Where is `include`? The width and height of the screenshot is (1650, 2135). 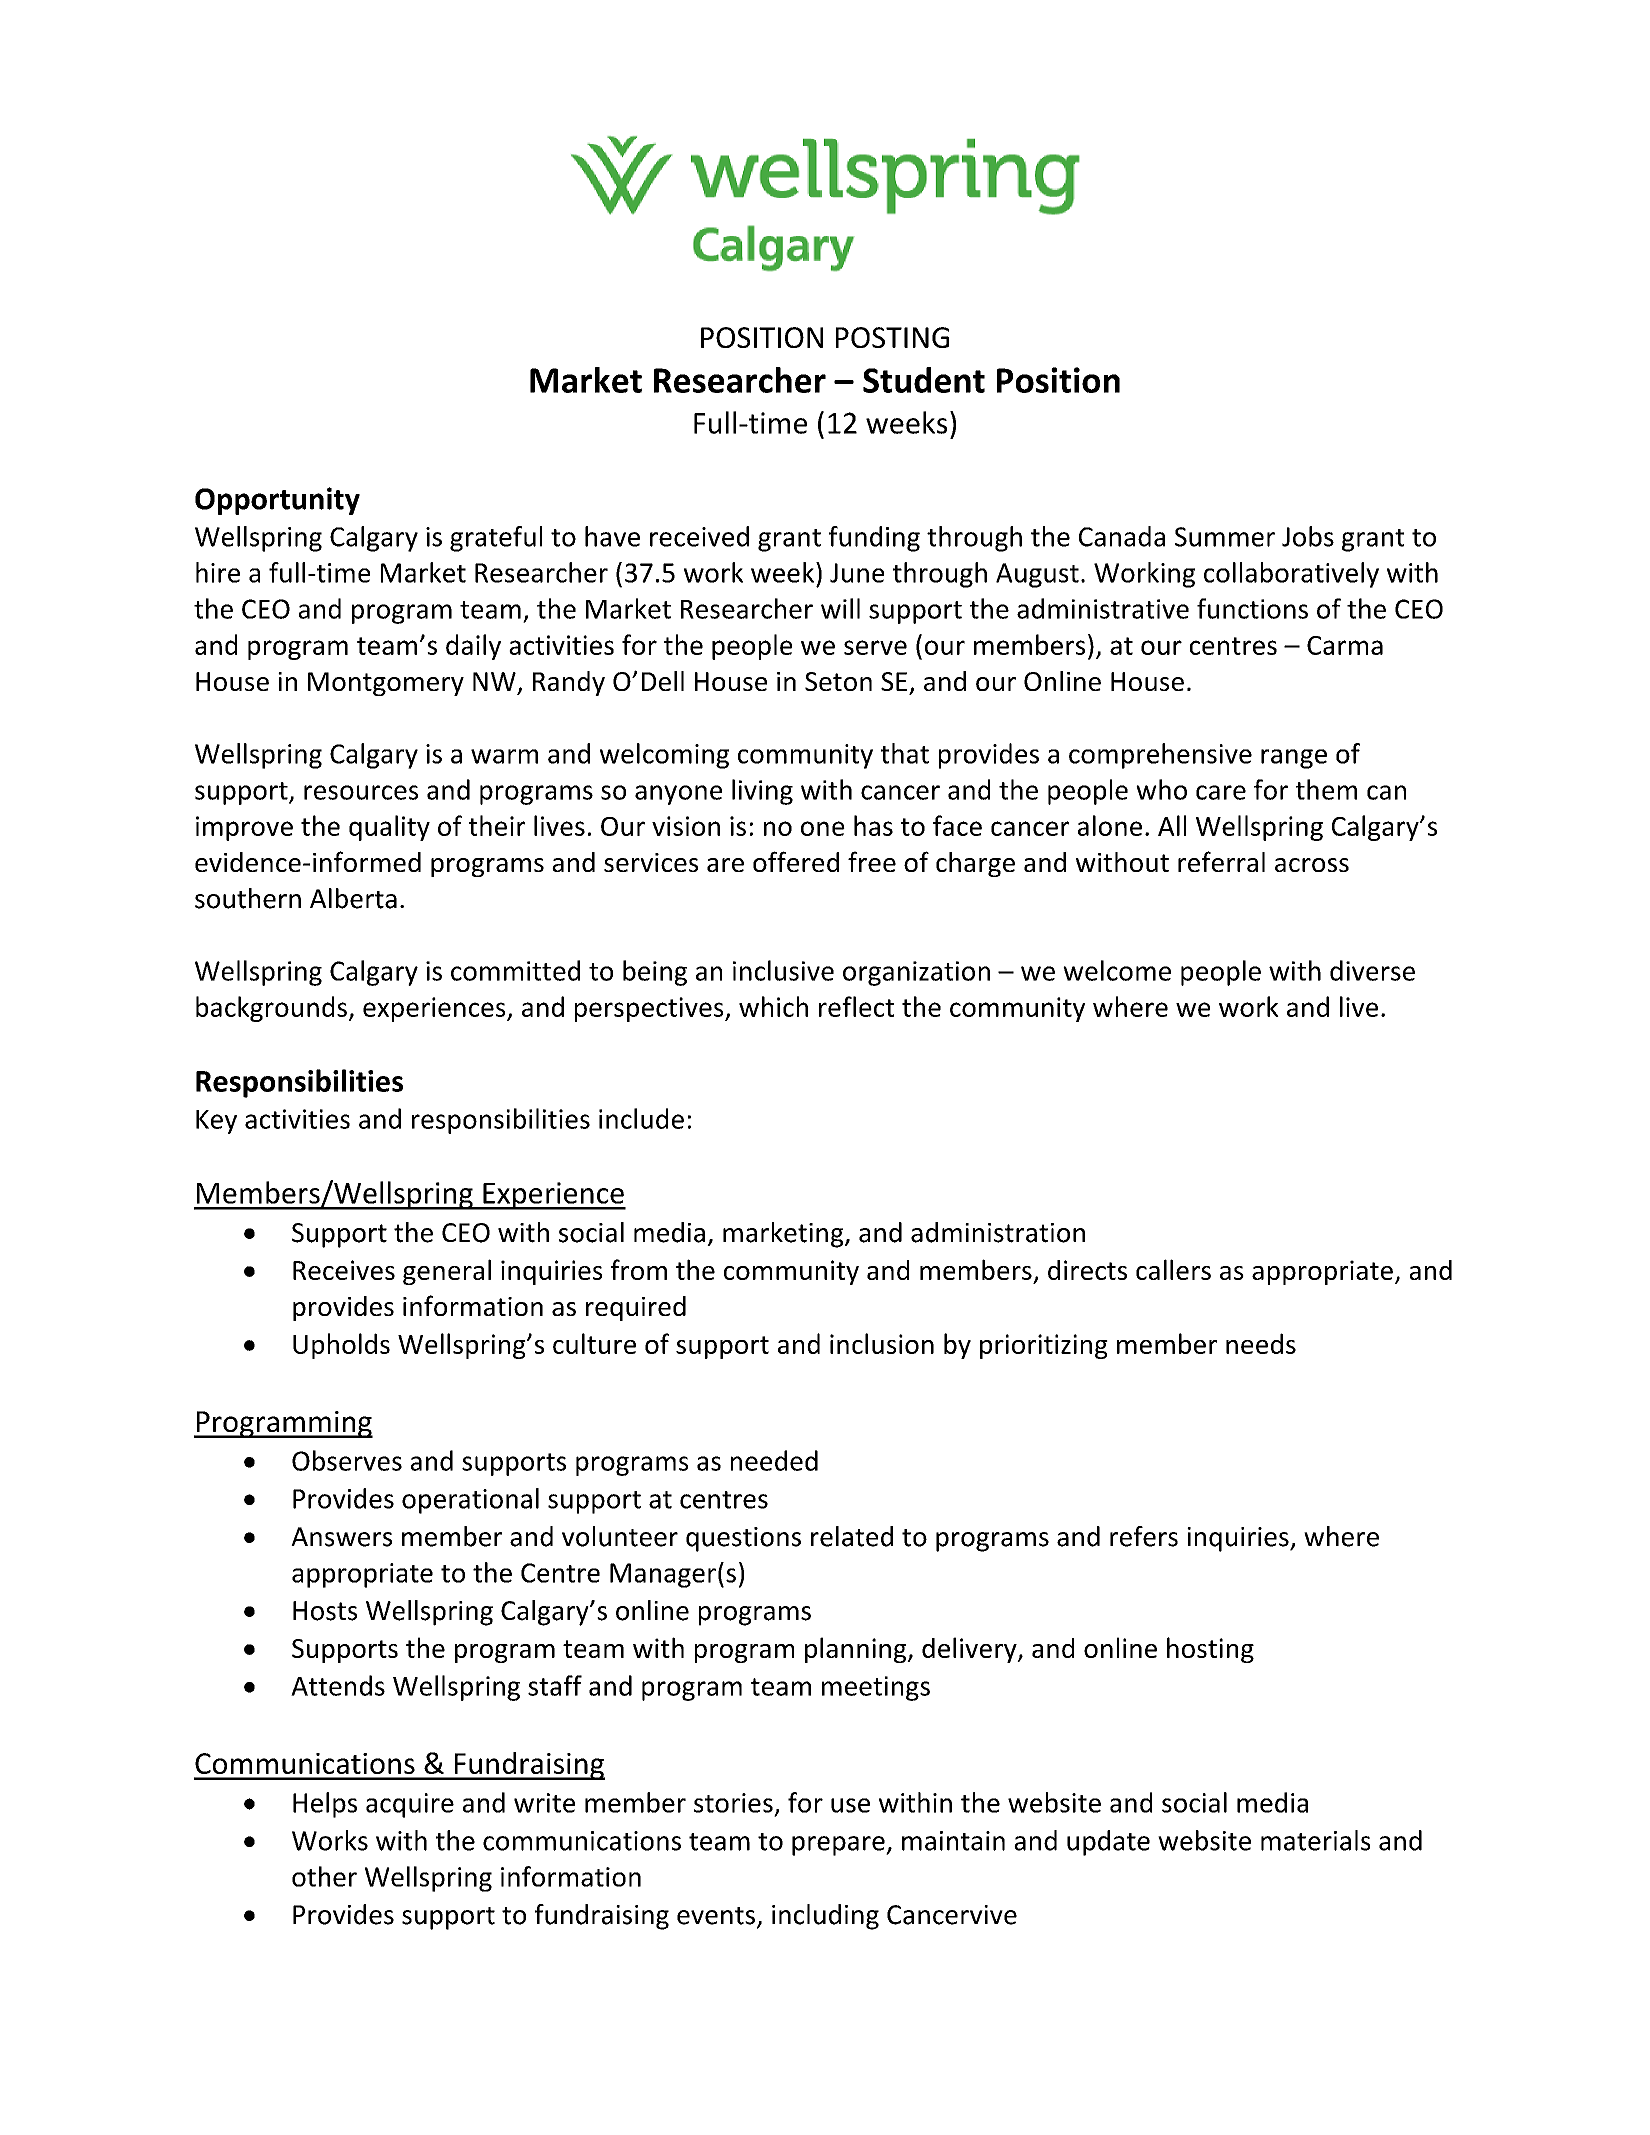
include is located at coordinates (641, 1118).
